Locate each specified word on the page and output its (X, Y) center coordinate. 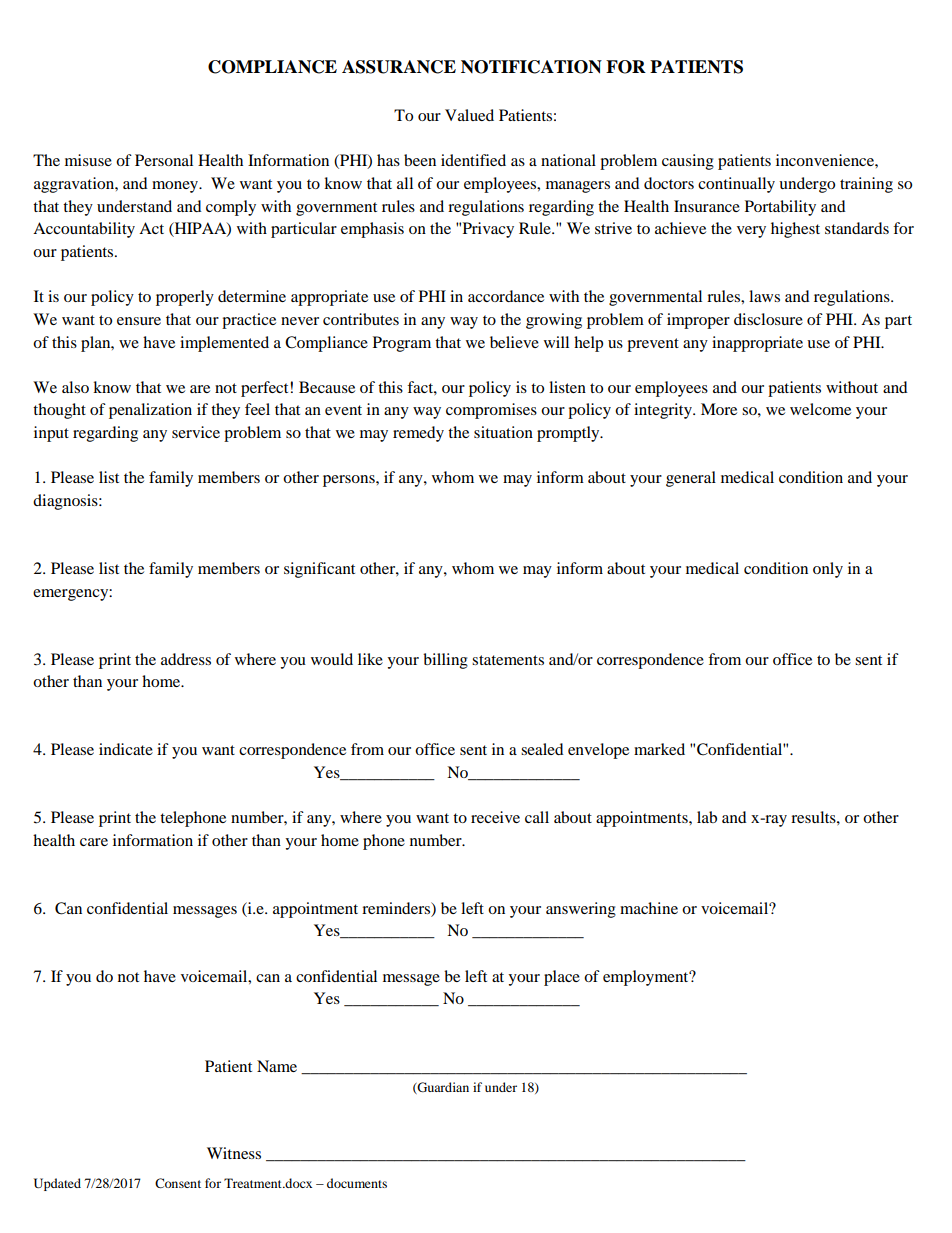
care (94, 842)
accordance (506, 296)
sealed (542, 749)
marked (659, 749)
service (196, 432)
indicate (126, 749)
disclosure (768, 319)
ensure (139, 321)
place (562, 978)
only (828, 570)
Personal (164, 160)
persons (350, 481)
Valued (469, 115)
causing (688, 162)
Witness (234, 1153)
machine (649, 908)
